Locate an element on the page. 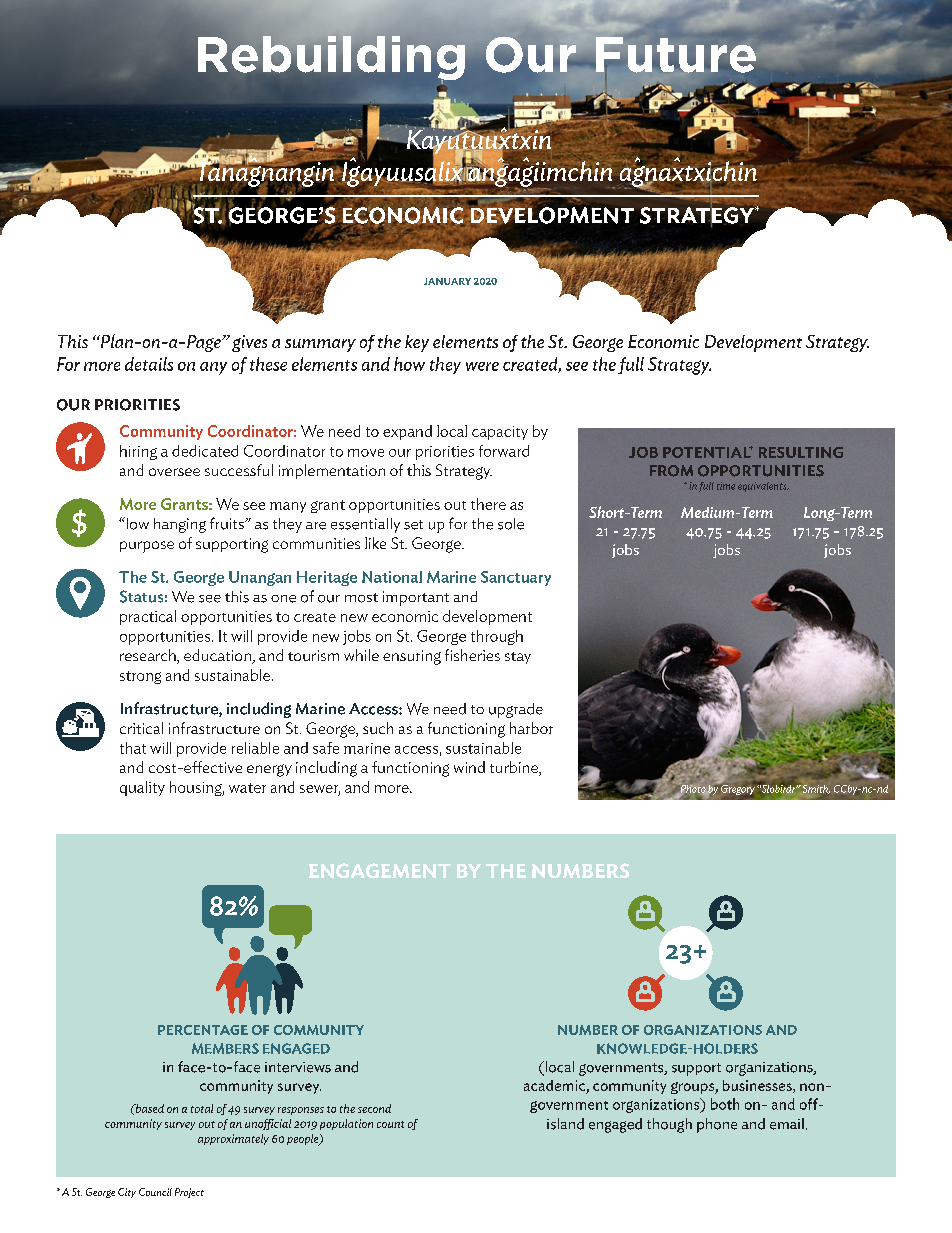 This page has height=1233, width=952. PERCENTAGE is located at coordinates (203, 1030).
